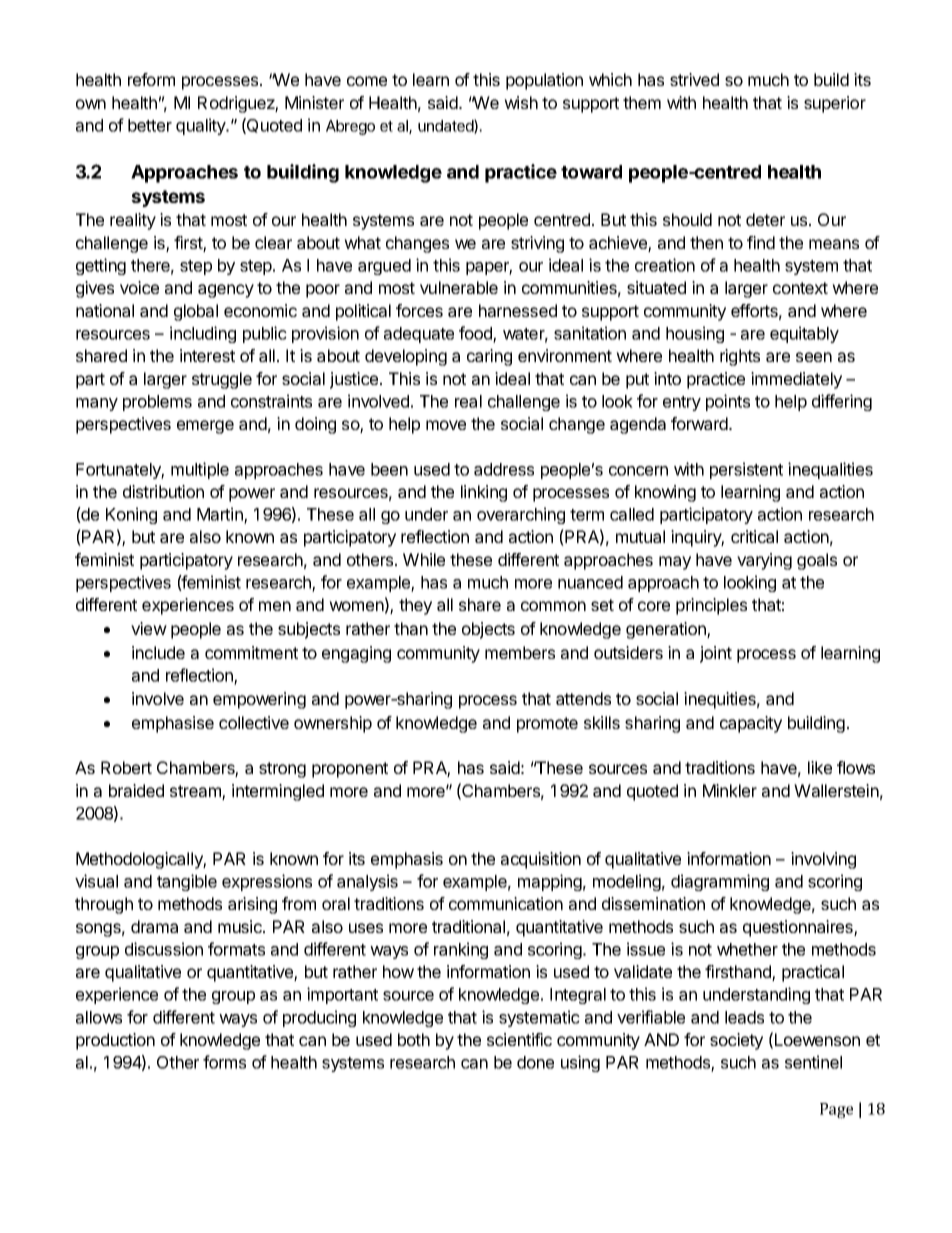 This image has height=1233, width=952. I want to click on quality, so click(202, 126).
